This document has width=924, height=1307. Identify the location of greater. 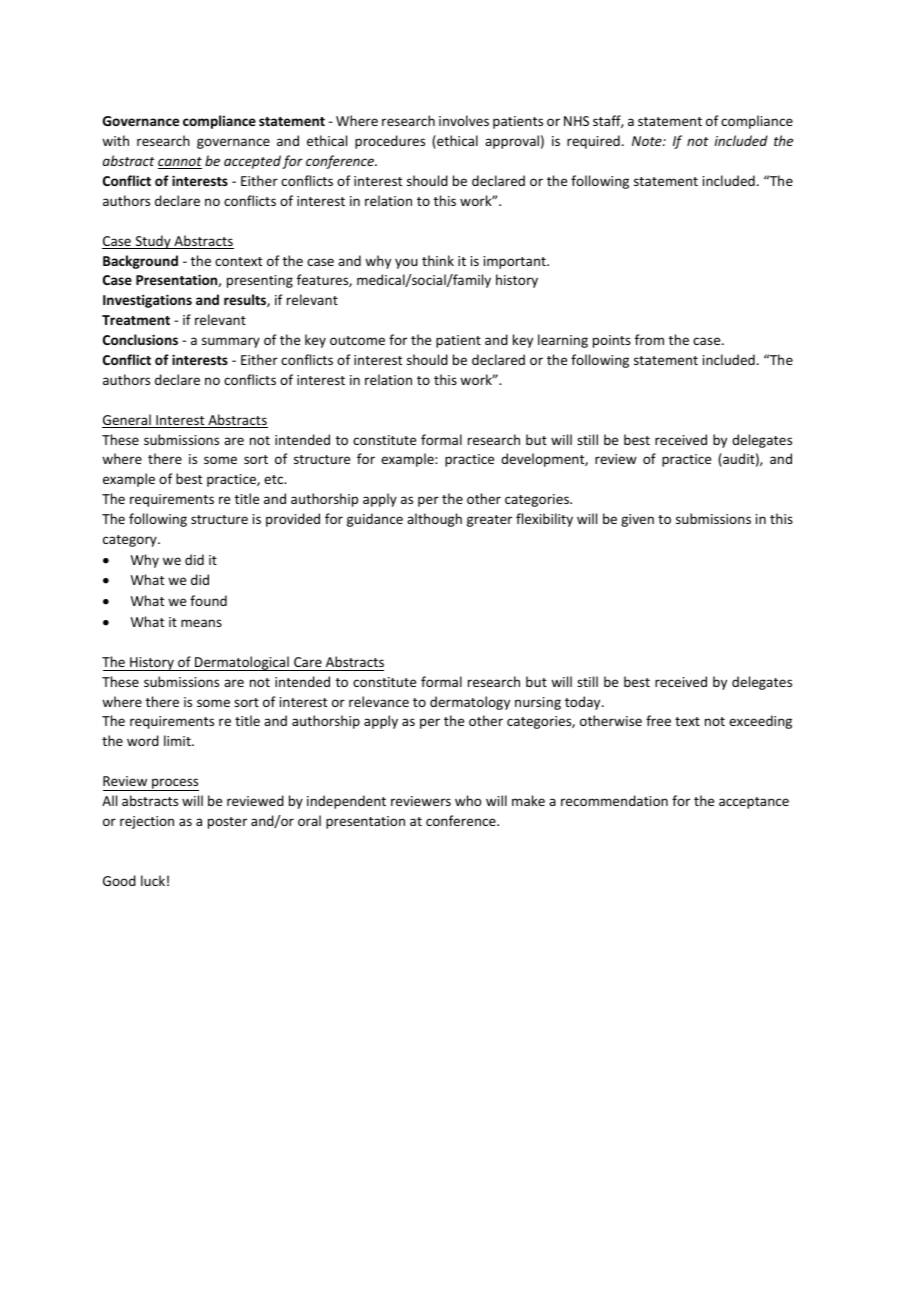
(489, 521).
